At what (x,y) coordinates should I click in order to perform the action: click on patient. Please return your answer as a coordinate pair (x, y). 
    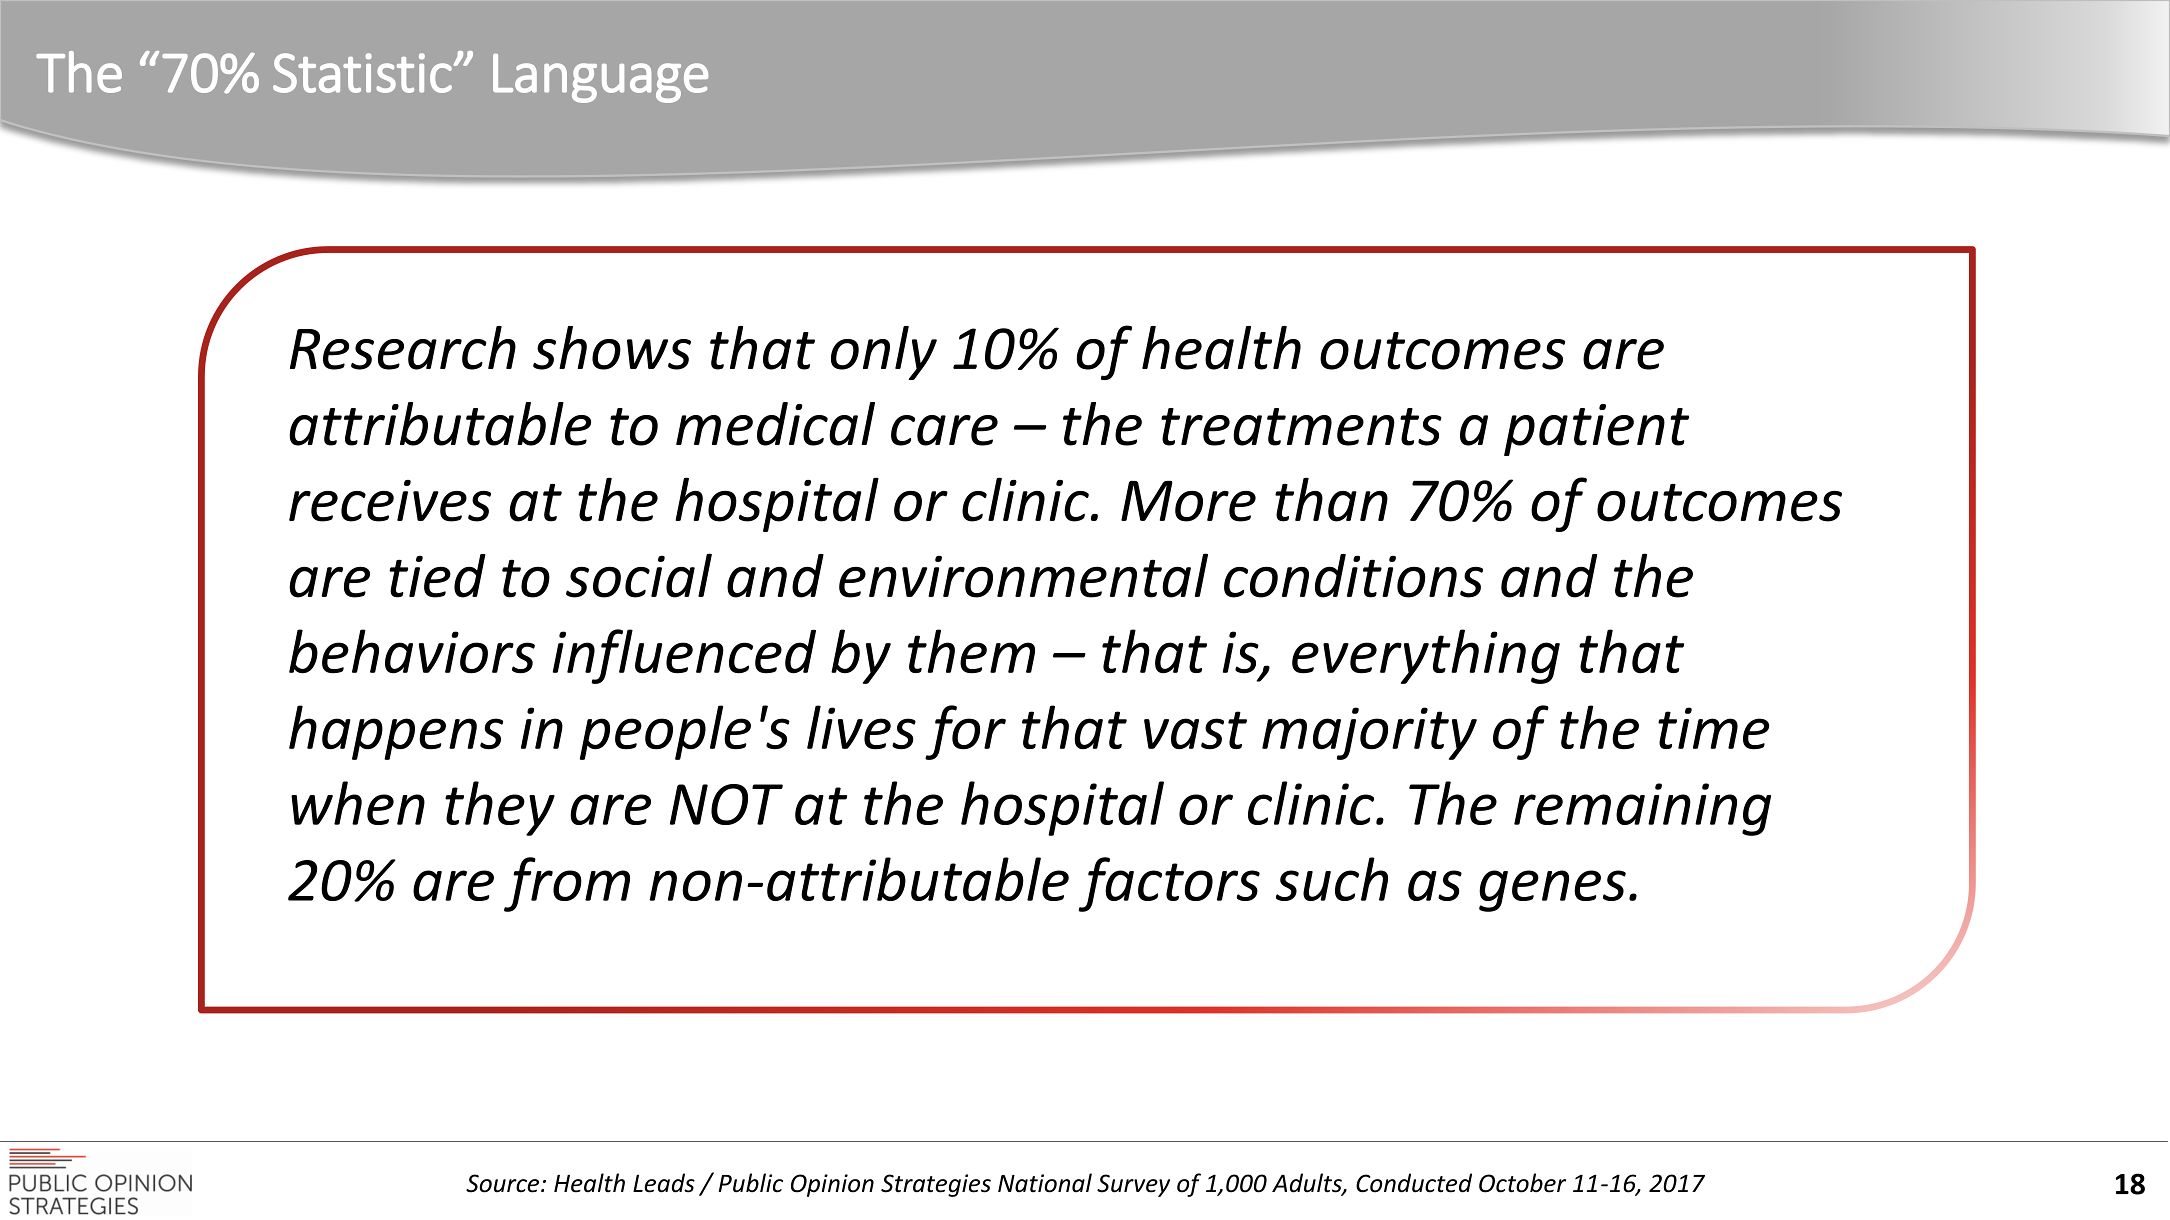
    Looking at the image, I should click on (1596, 430).
